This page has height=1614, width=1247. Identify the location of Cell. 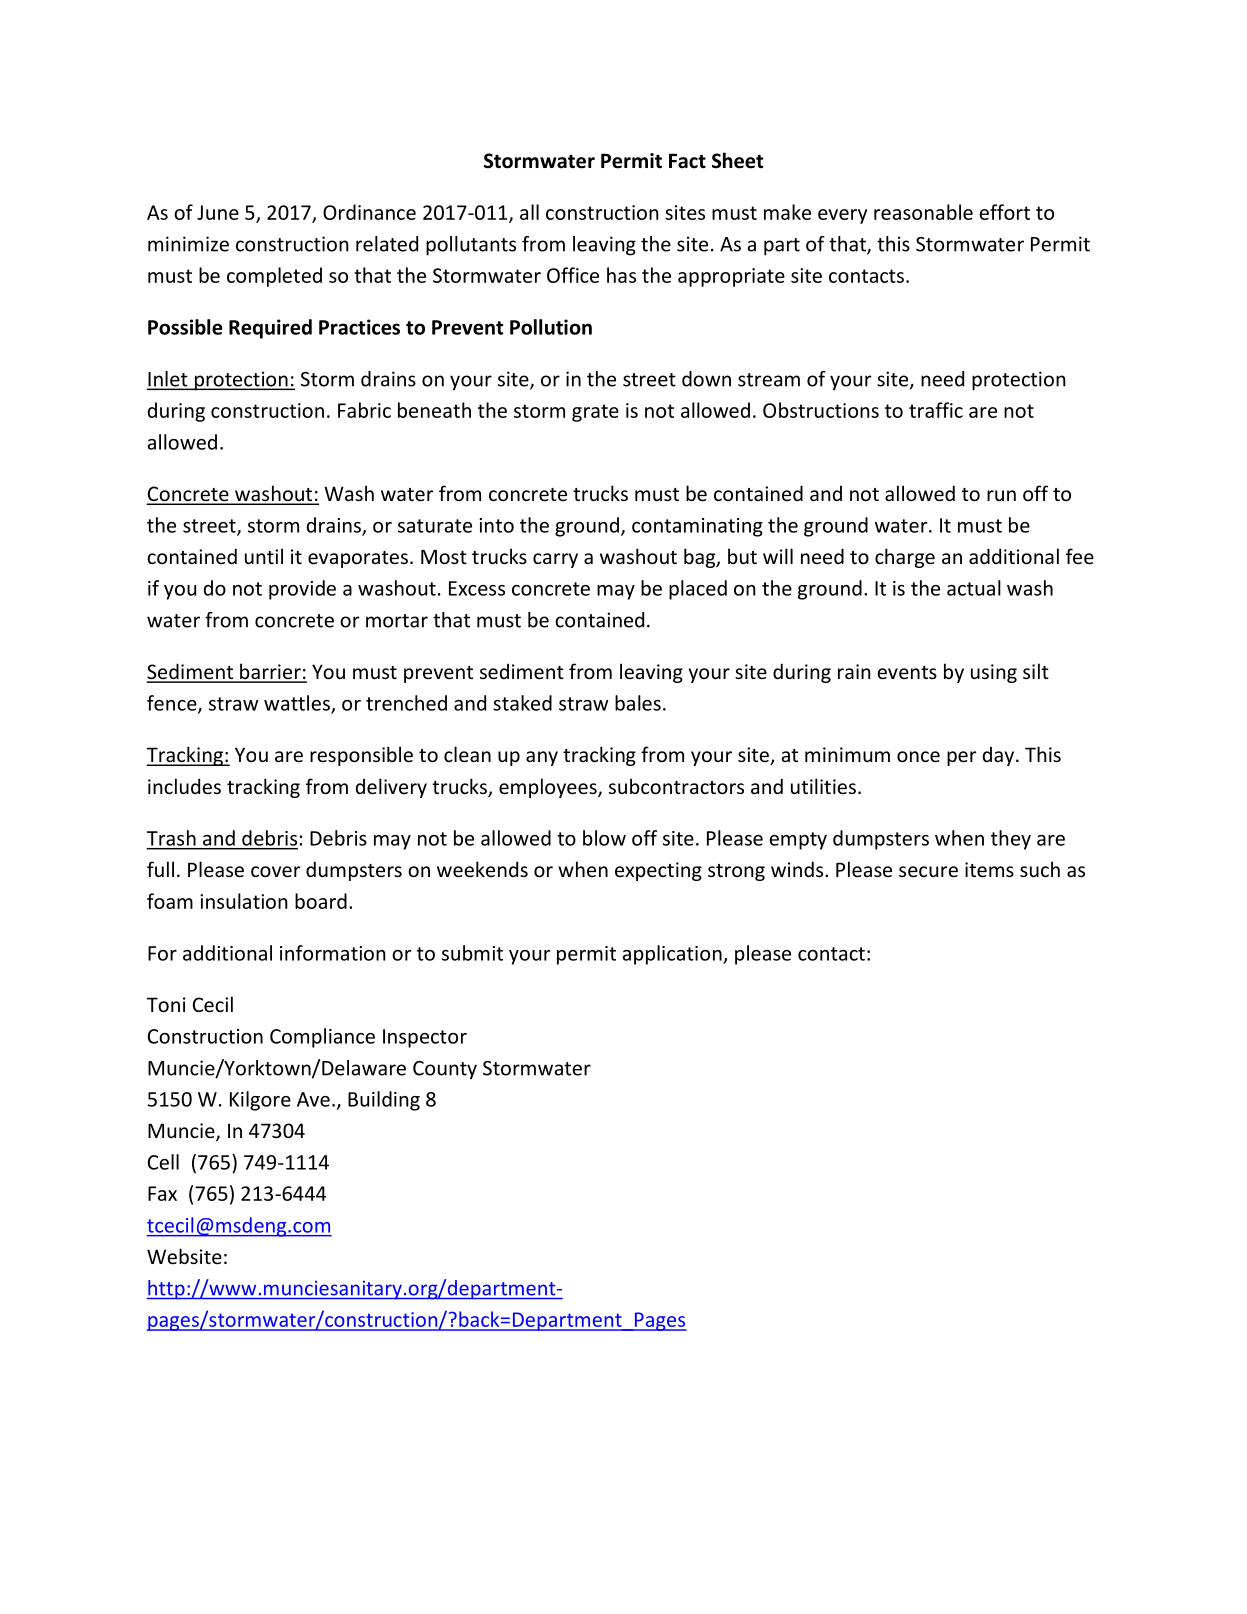
(163, 1162).
